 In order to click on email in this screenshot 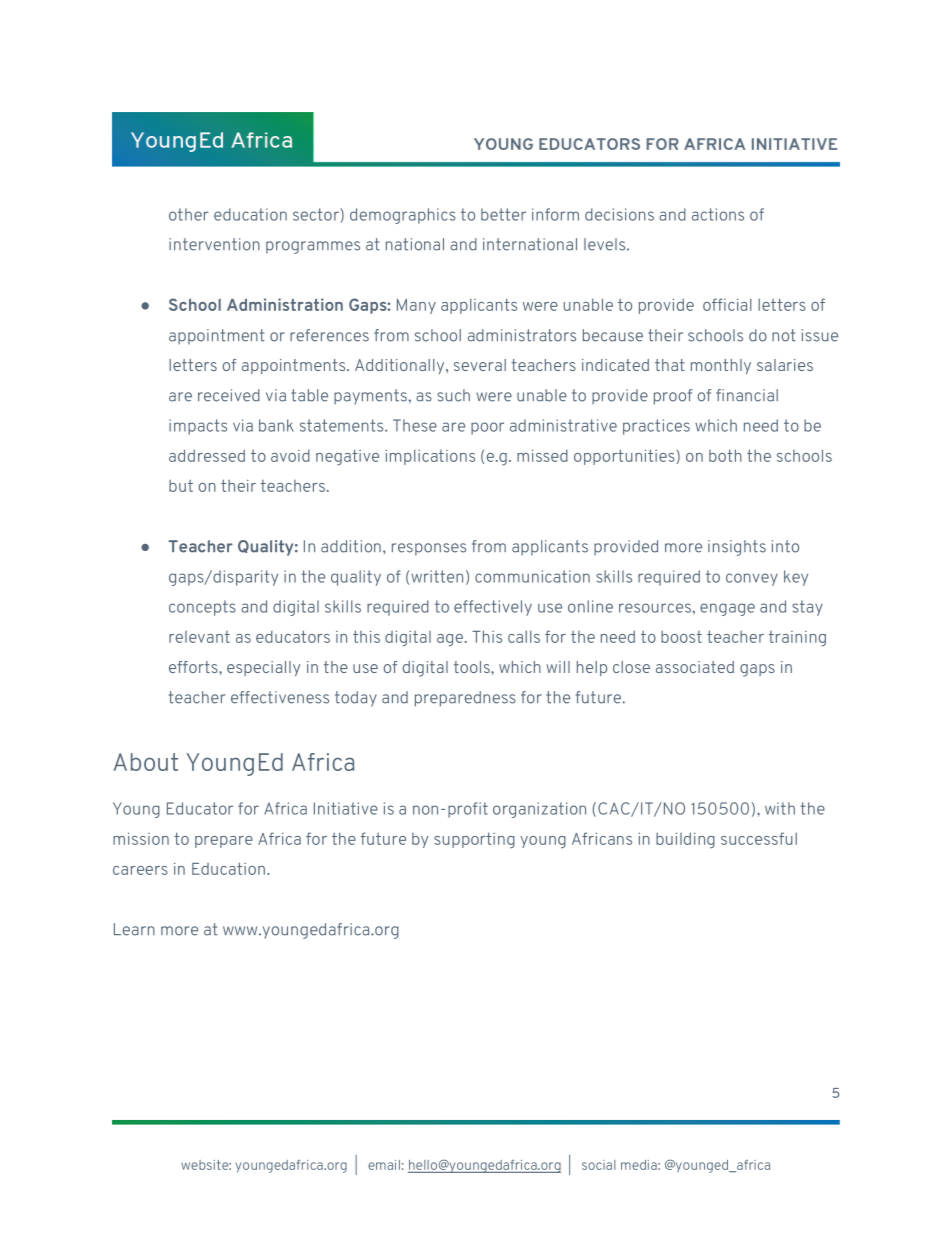, I will do `click(384, 1165)`.
